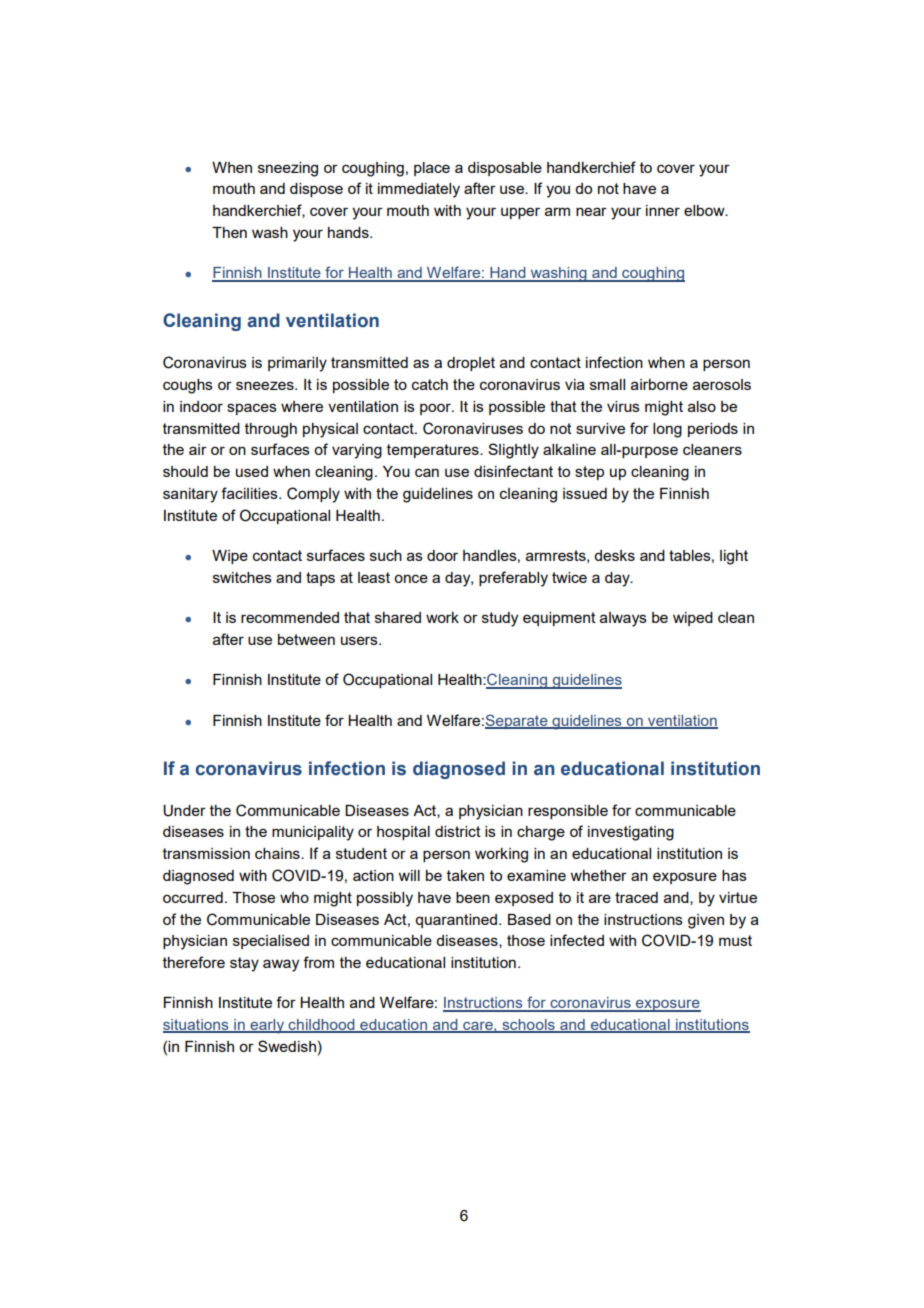 Image resolution: width=924 pixels, height=1308 pixels. What do you see at coordinates (735, 940) in the image?
I see `must` at bounding box center [735, 940].
